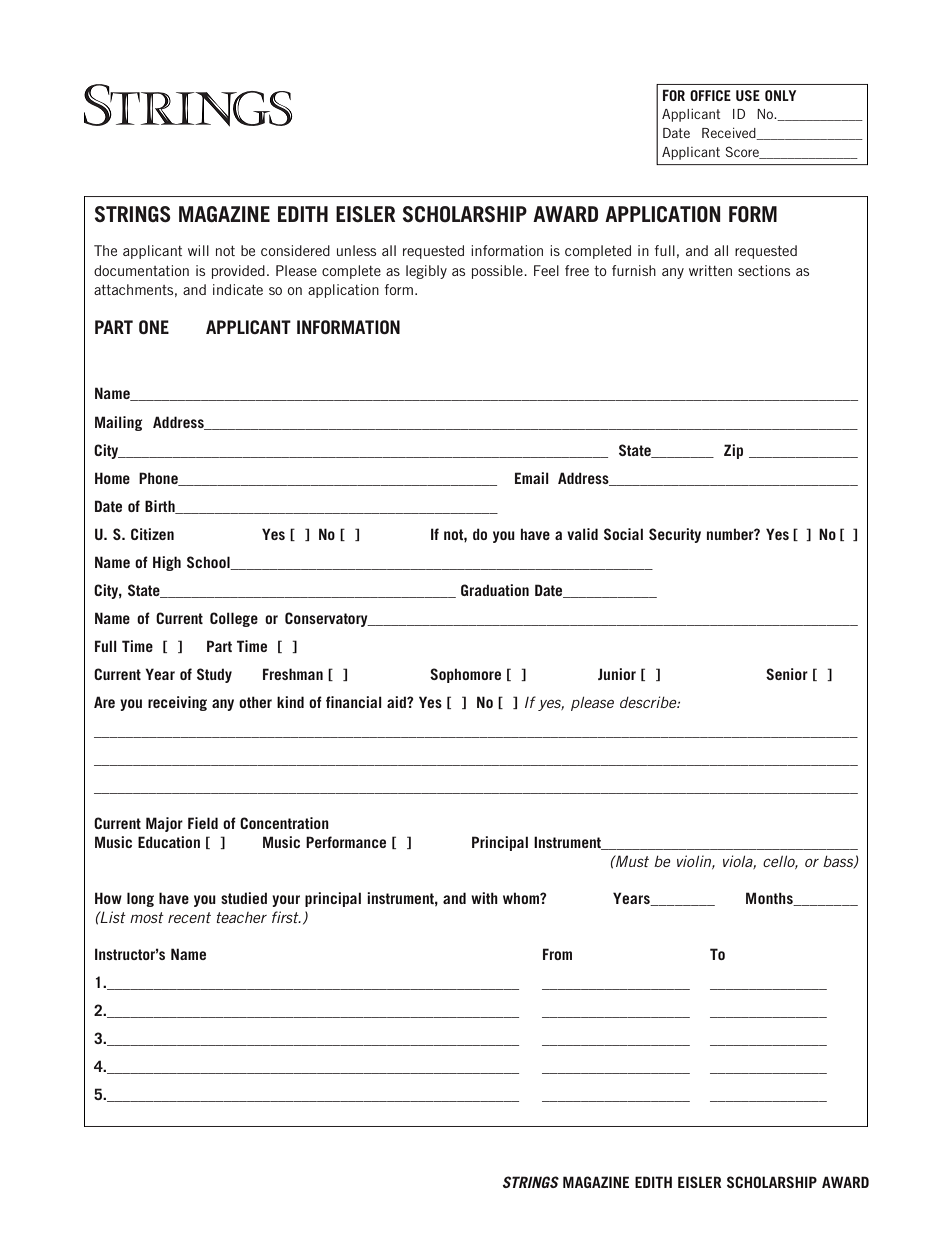  I want to click on receiving, so click(177, 703).
